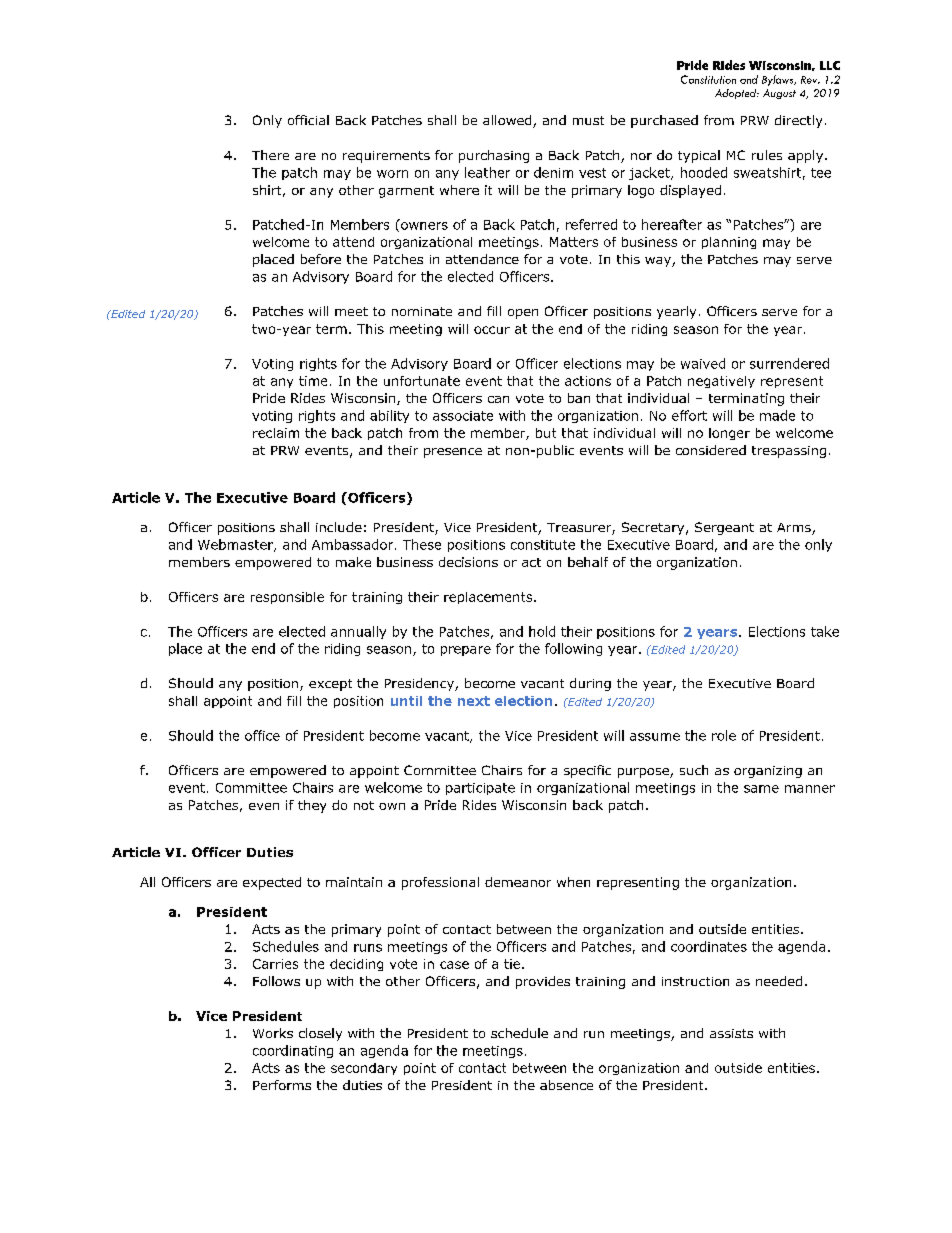  What do you see at coordinates (508, 121) in the page?
I see `allowed` at bounding box center [508, 121].
